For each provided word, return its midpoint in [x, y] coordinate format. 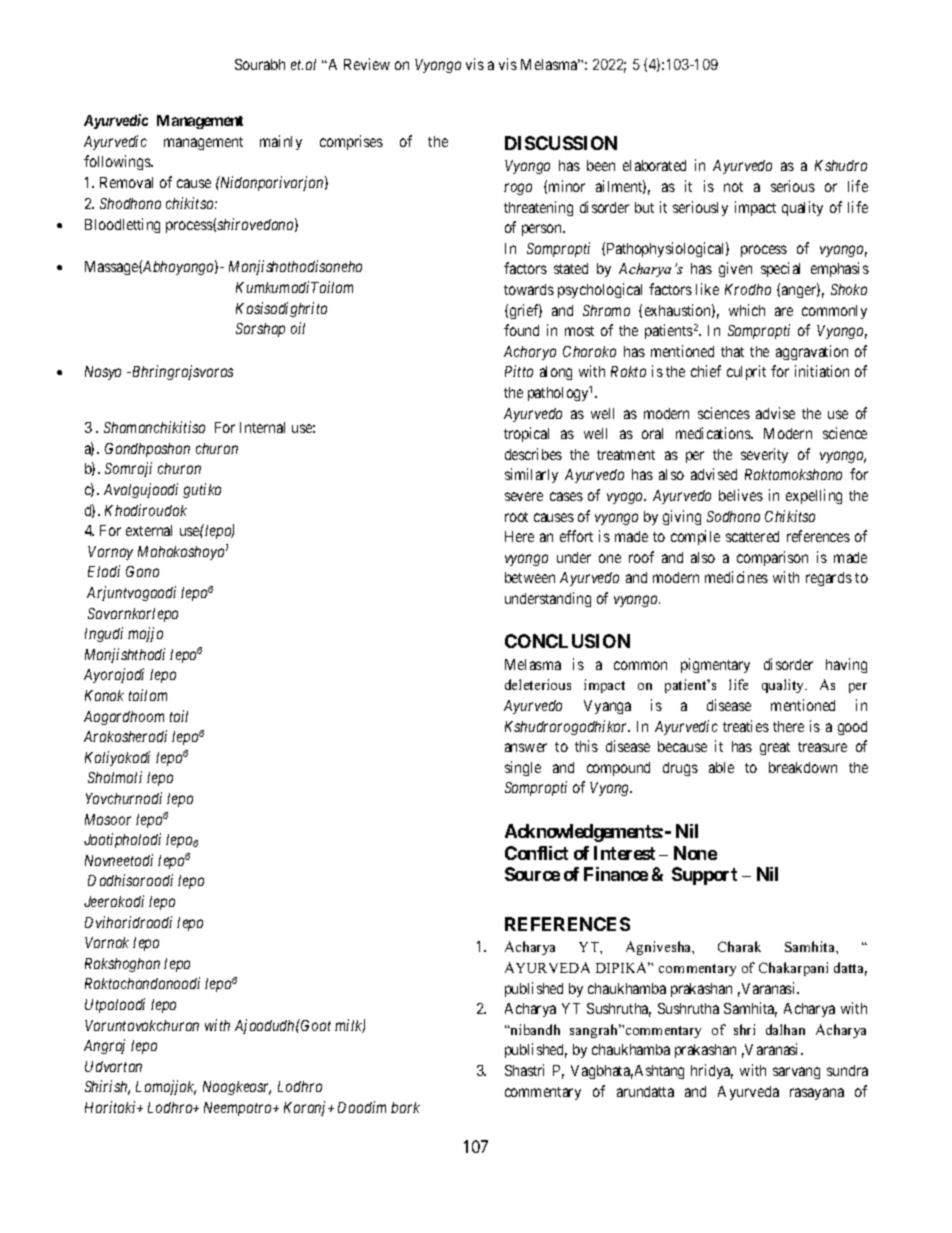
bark [405, 1107]
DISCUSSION [561, 143]
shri [744, 1029]
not [733, 187]
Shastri [524, 1070]
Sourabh [260, 64]
